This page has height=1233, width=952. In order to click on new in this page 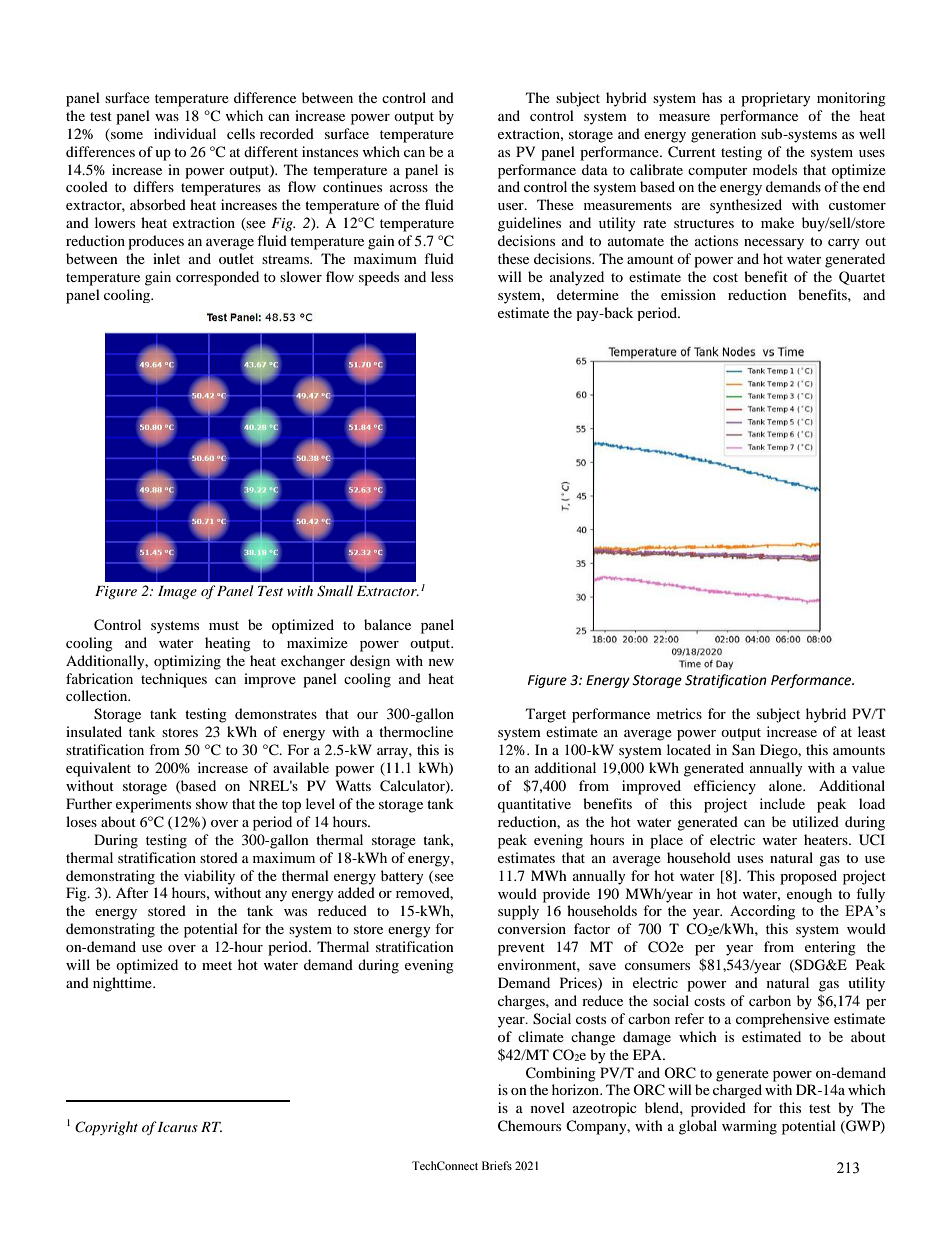, I will do `click(441, 662)`.
